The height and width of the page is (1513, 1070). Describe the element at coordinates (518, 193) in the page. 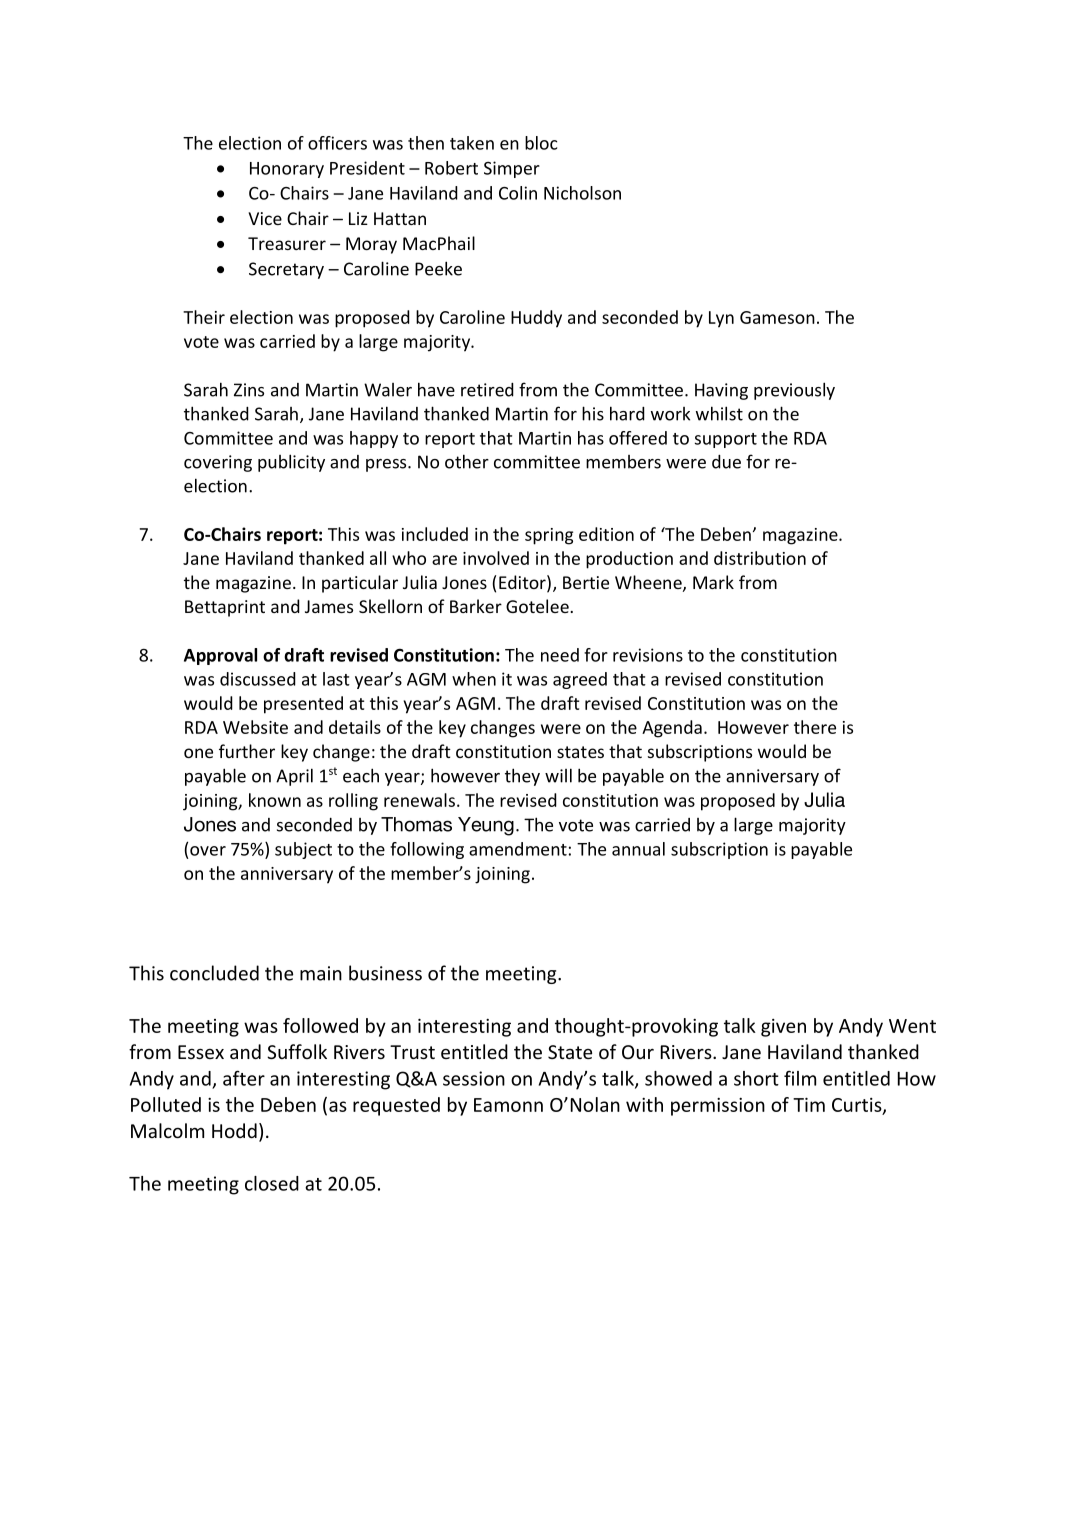

I see `Colin` at that location.
